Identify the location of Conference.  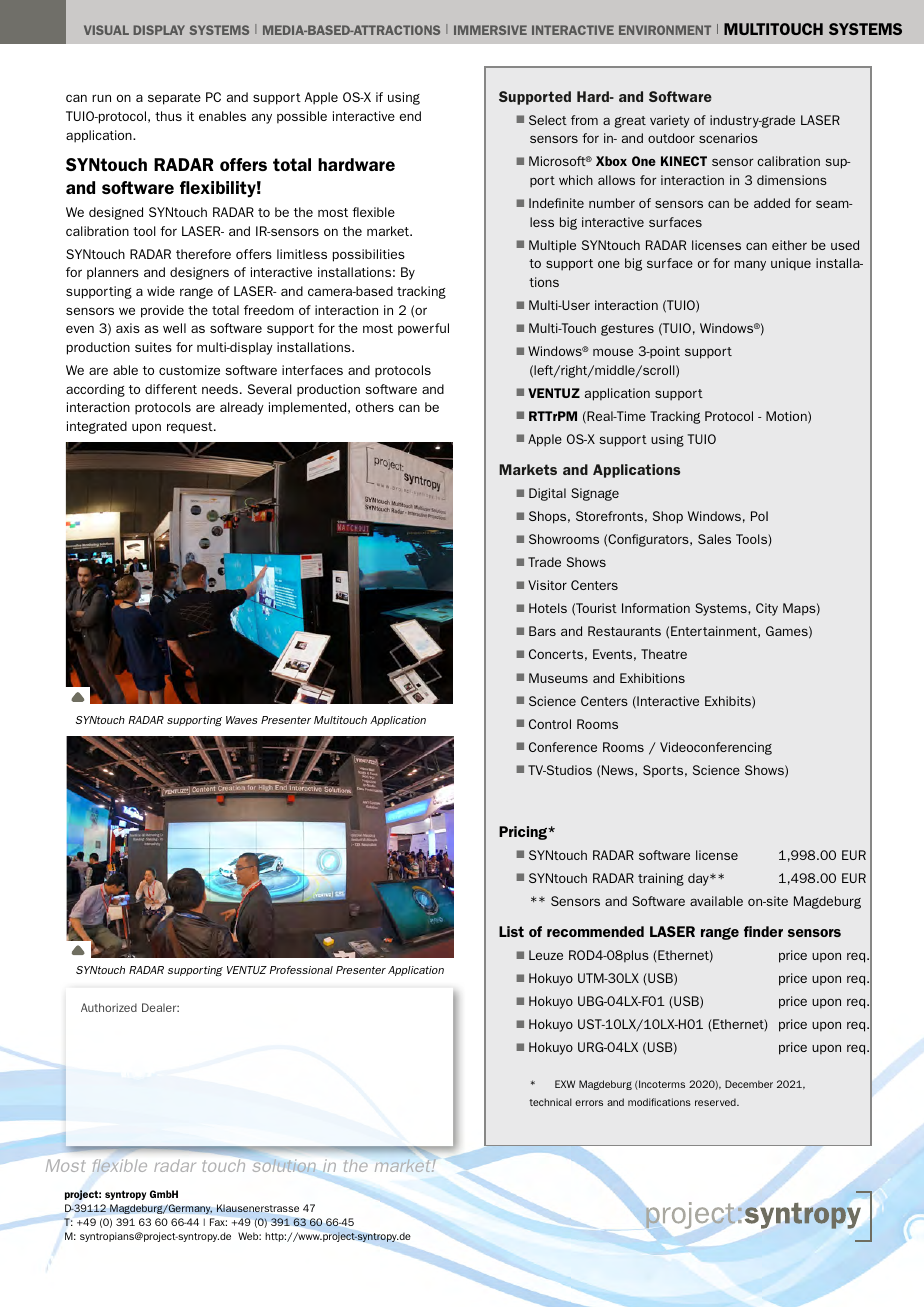
(563, 747).
